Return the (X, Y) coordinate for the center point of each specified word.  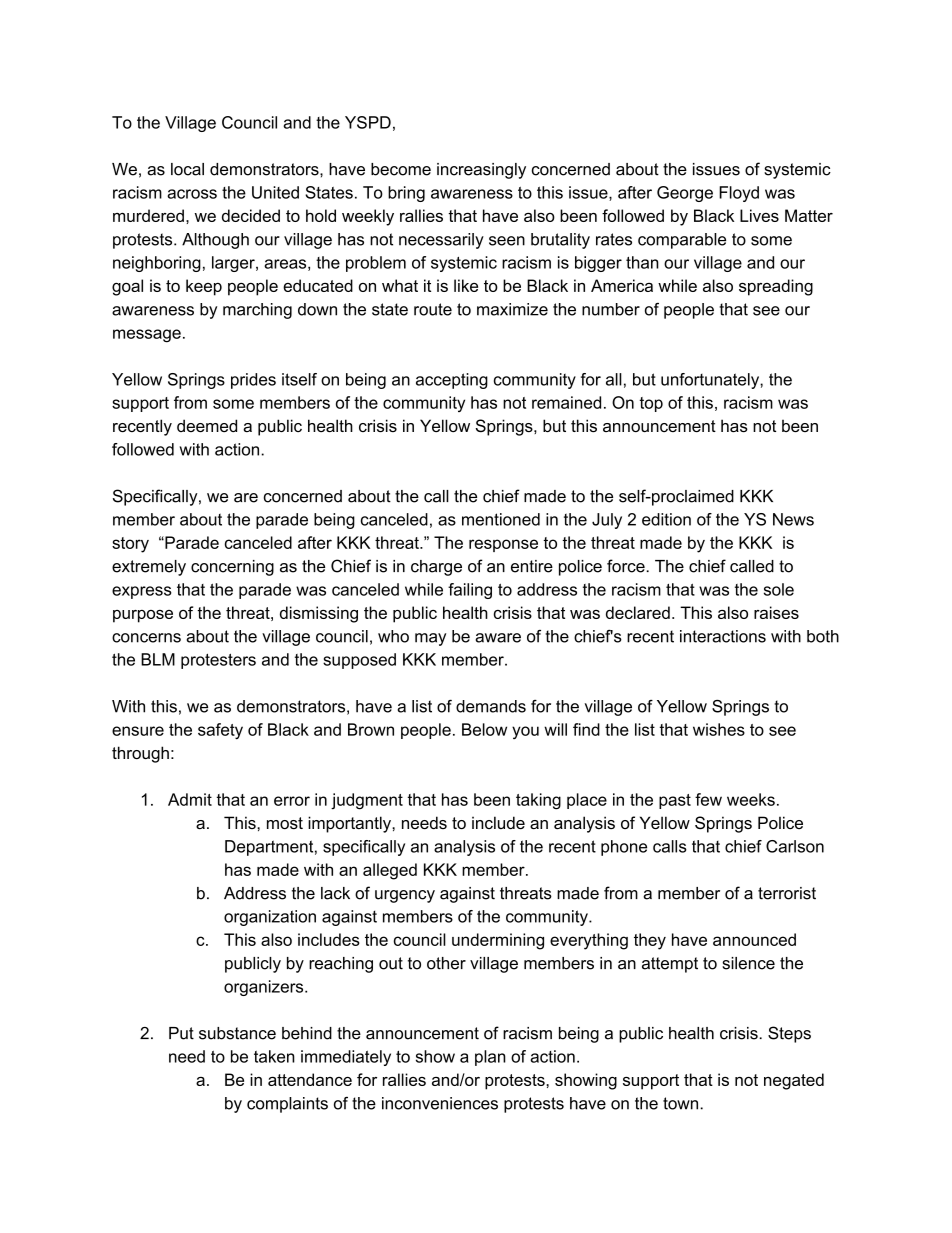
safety (220, 731)
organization (270, 918)
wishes (719, 729)
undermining (498, 941)
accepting (452, 381)
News (793, 519)
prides (253, 381)
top (651, 404)
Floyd (739, 194)
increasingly (481, 171)
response (503, 545)
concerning (232, 568)
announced (754, 939)
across (192, 194)
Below (484, 729)
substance (237, 1033)
